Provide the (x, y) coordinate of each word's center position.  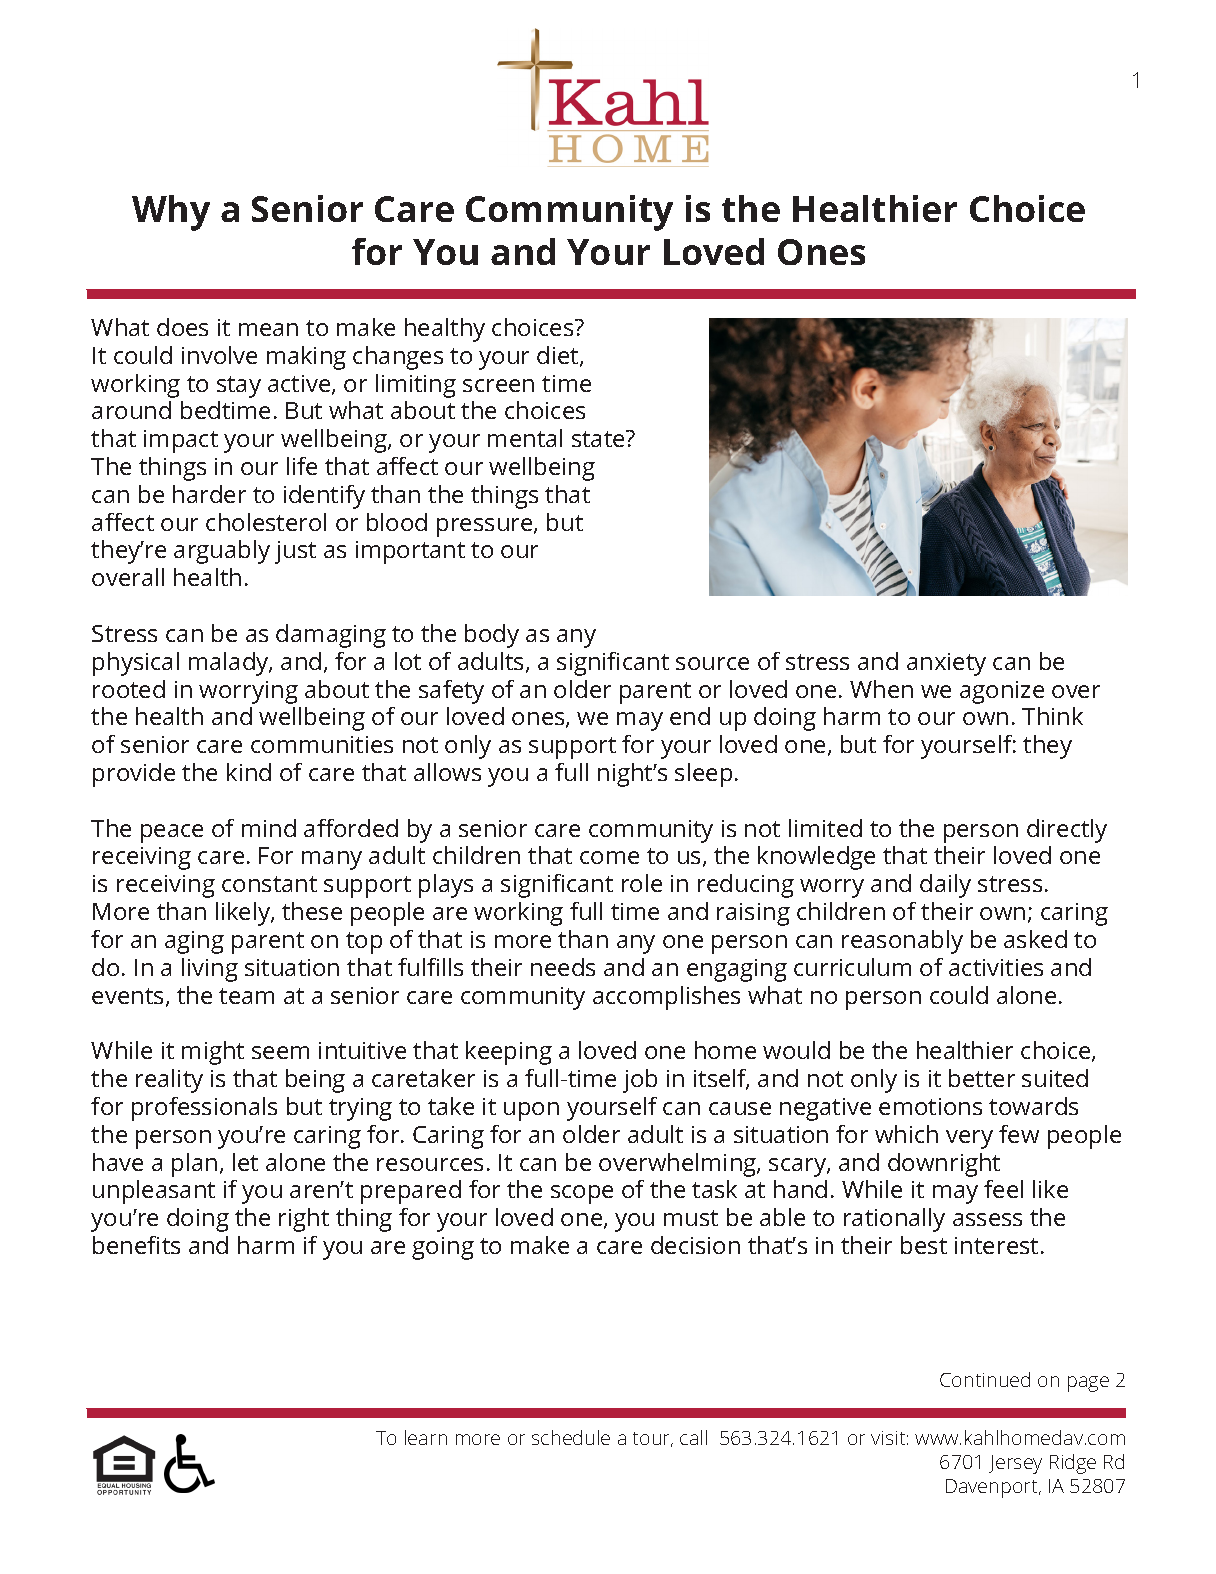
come (609, 857)
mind (269, 828)
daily (945, 886)
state (599, 438)
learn (426, 1437)
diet (559, 356)
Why (171, 213)
